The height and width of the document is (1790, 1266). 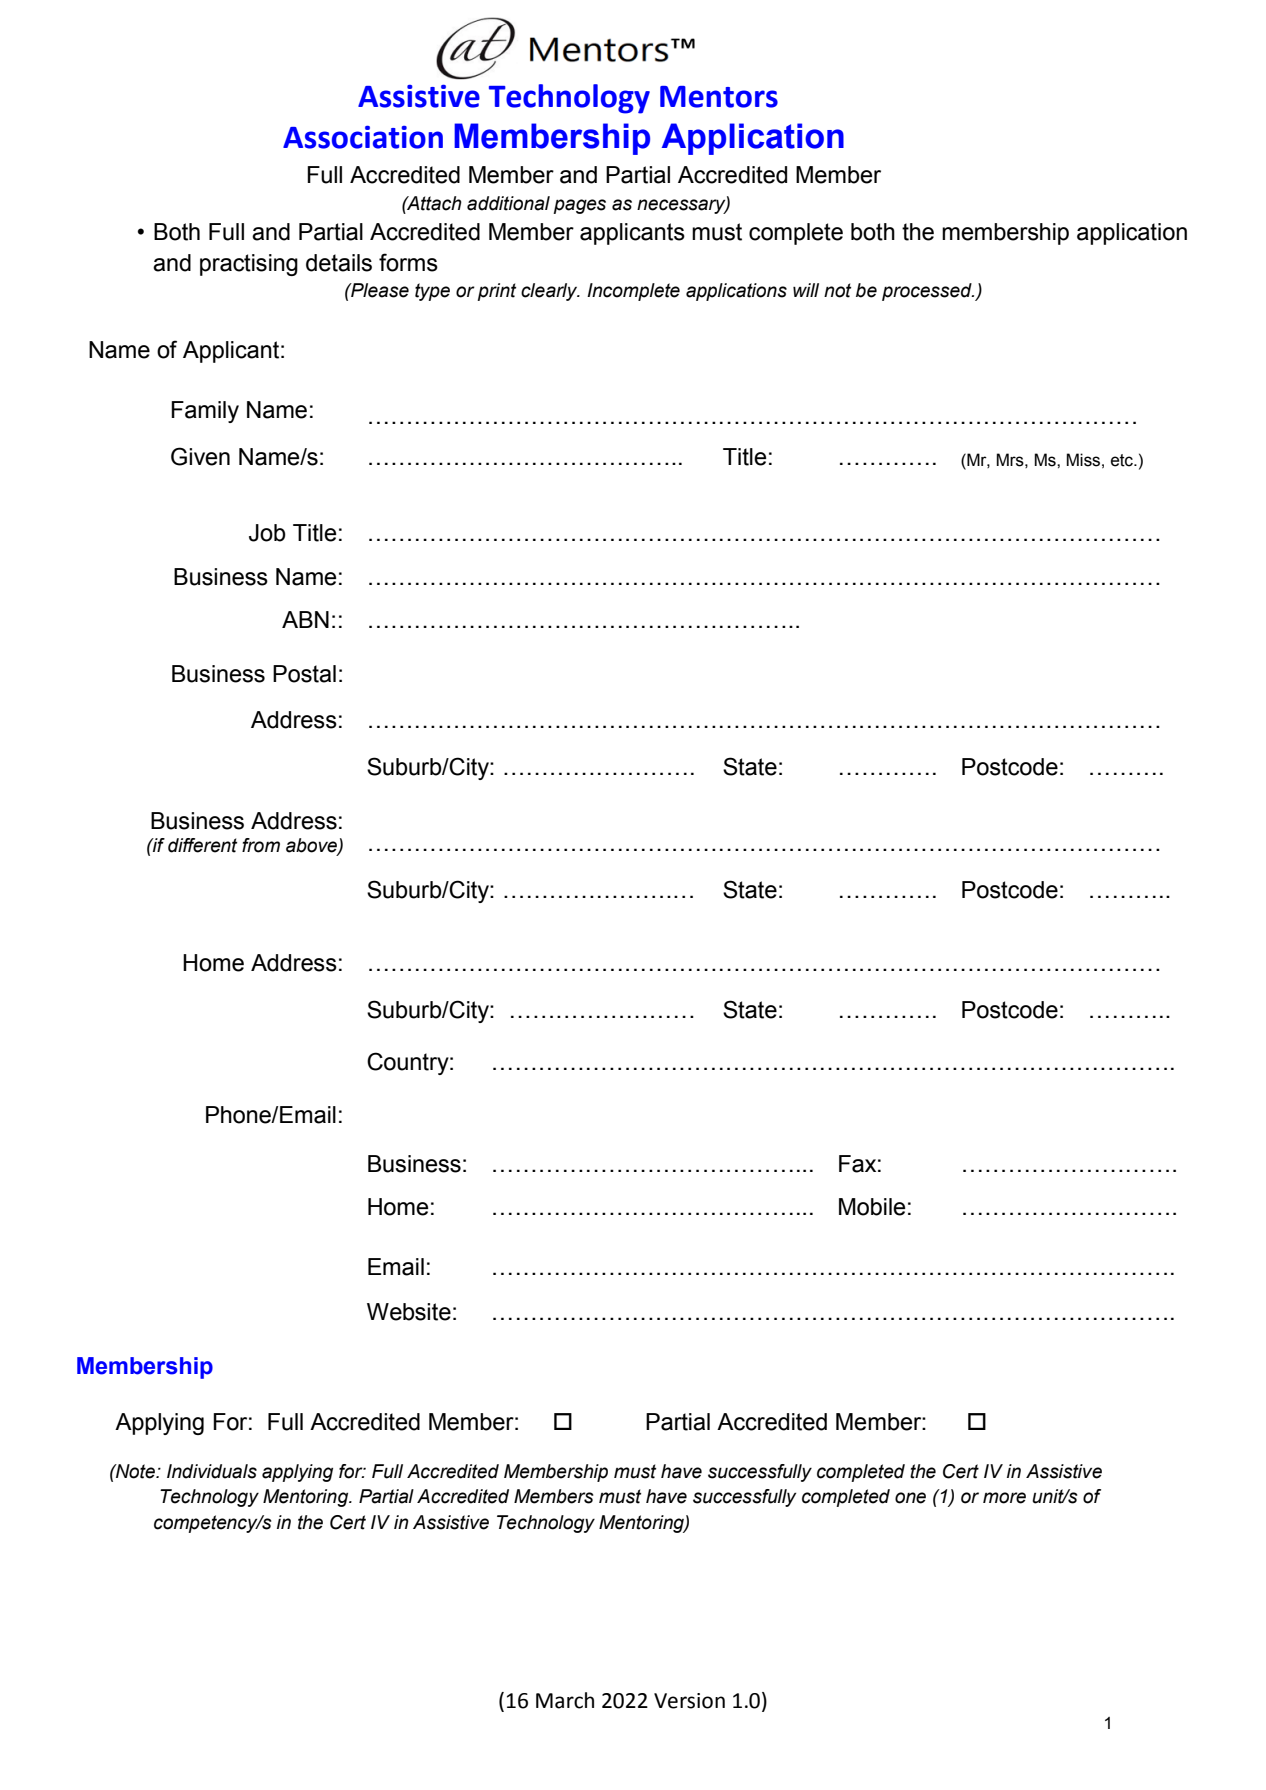 What do you see at coordinates (261, 845) in the document?
I see `from` at bounding box center [261, 845].
